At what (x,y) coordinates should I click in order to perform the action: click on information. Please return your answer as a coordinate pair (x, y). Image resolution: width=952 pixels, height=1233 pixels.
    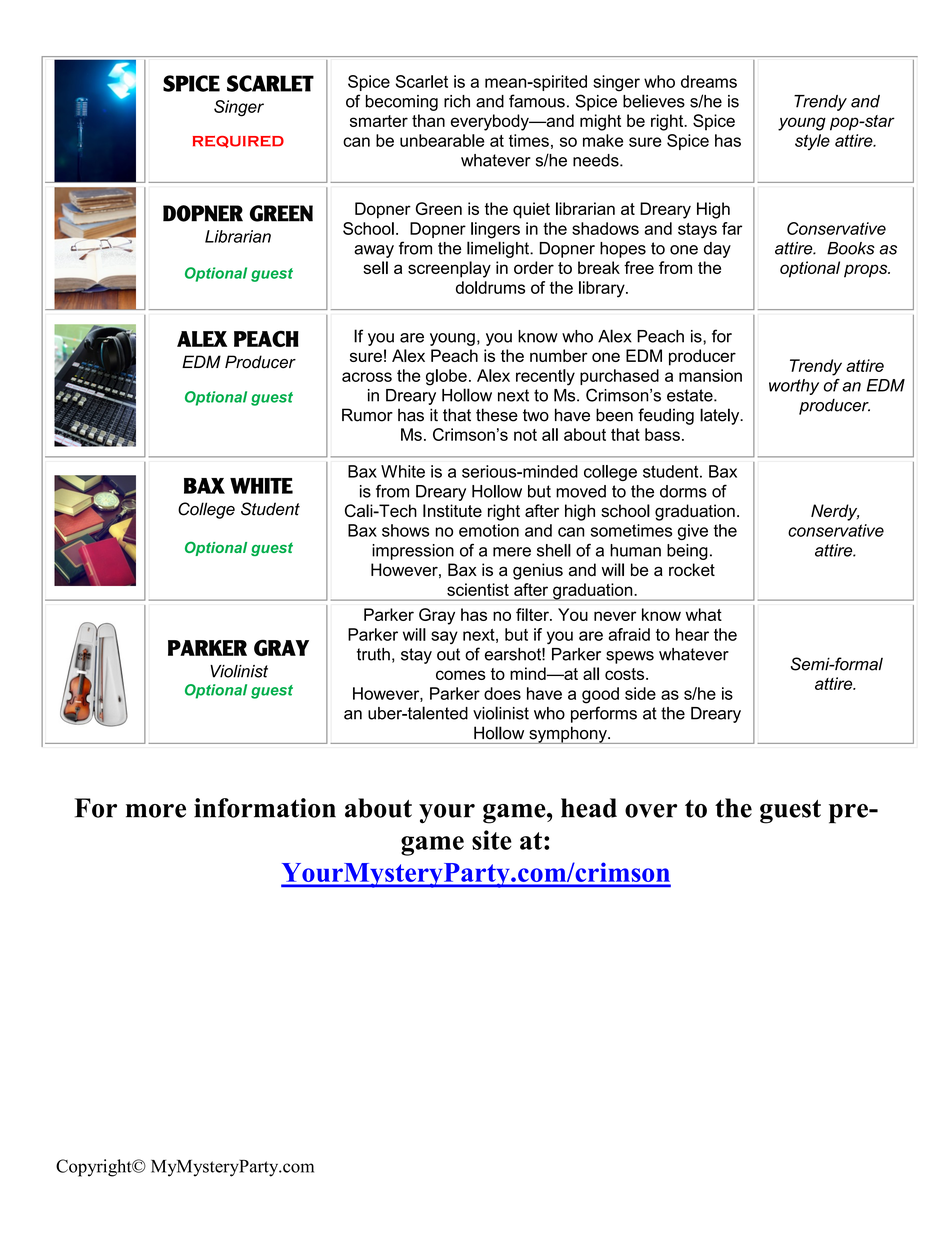
    Looking at the image, I should click on (265, 808).
